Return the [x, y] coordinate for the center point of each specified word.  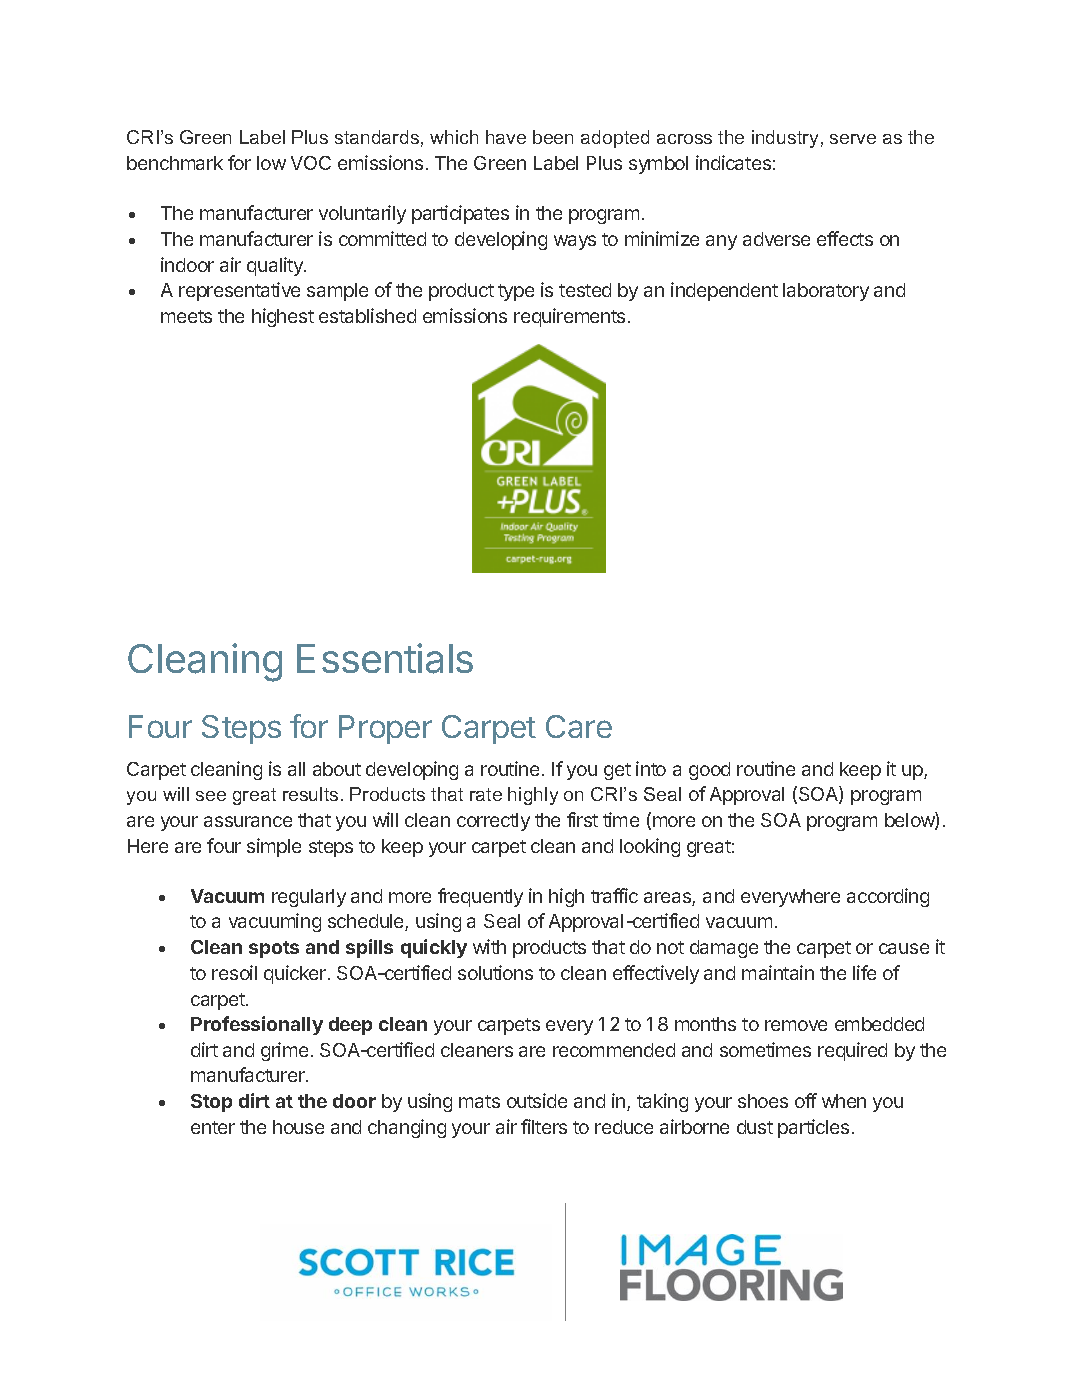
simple [274, 847]
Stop [211, 1103]
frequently [480, 897]
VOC [311, 163]
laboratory [826, 292]
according [888, 897]
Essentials [385, 658]
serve [853, 139]
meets [186, 316]
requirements [569, 317]
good [709, 771]
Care [579, 726]
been [553, 137]
